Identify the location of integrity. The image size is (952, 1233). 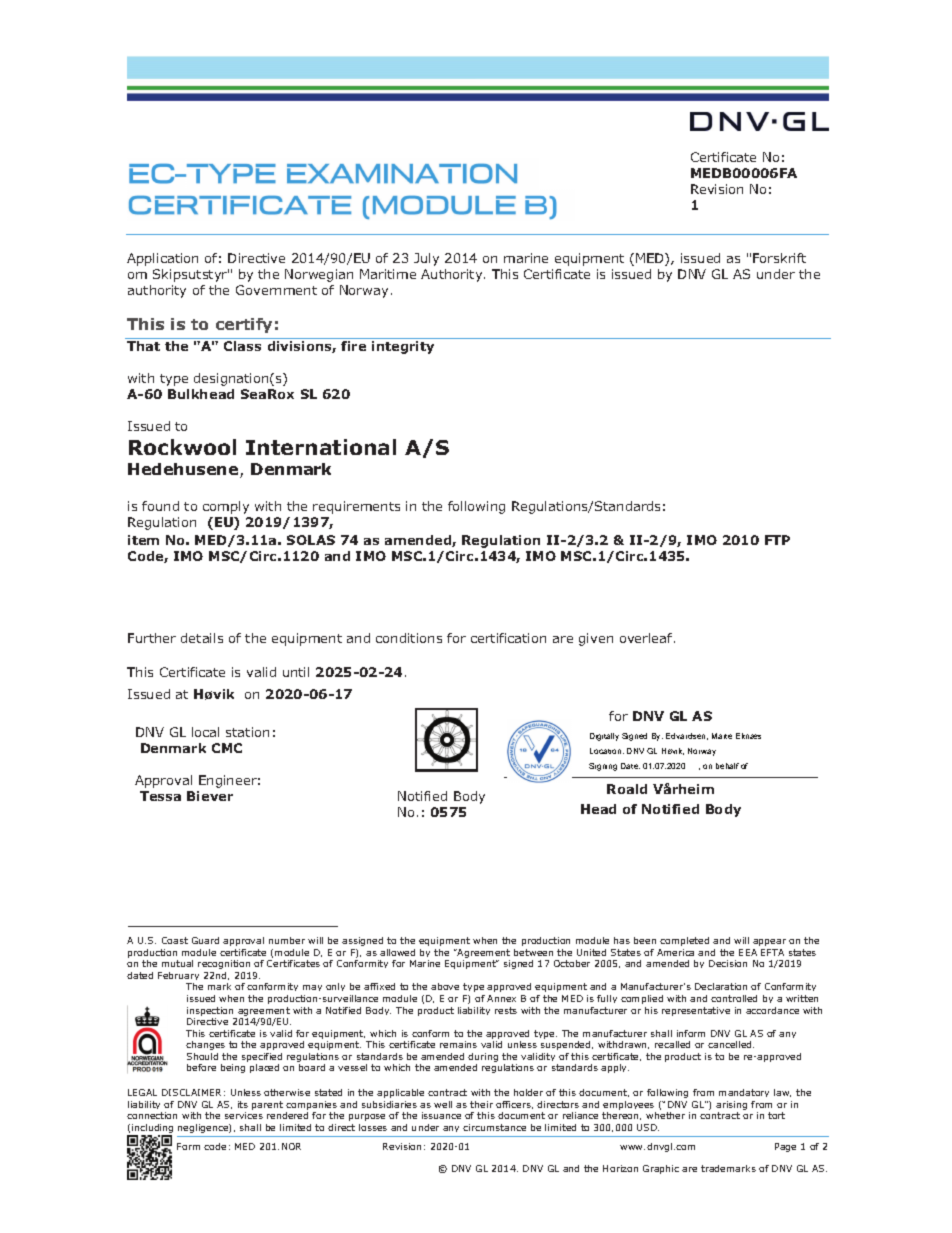
(403, 347).
